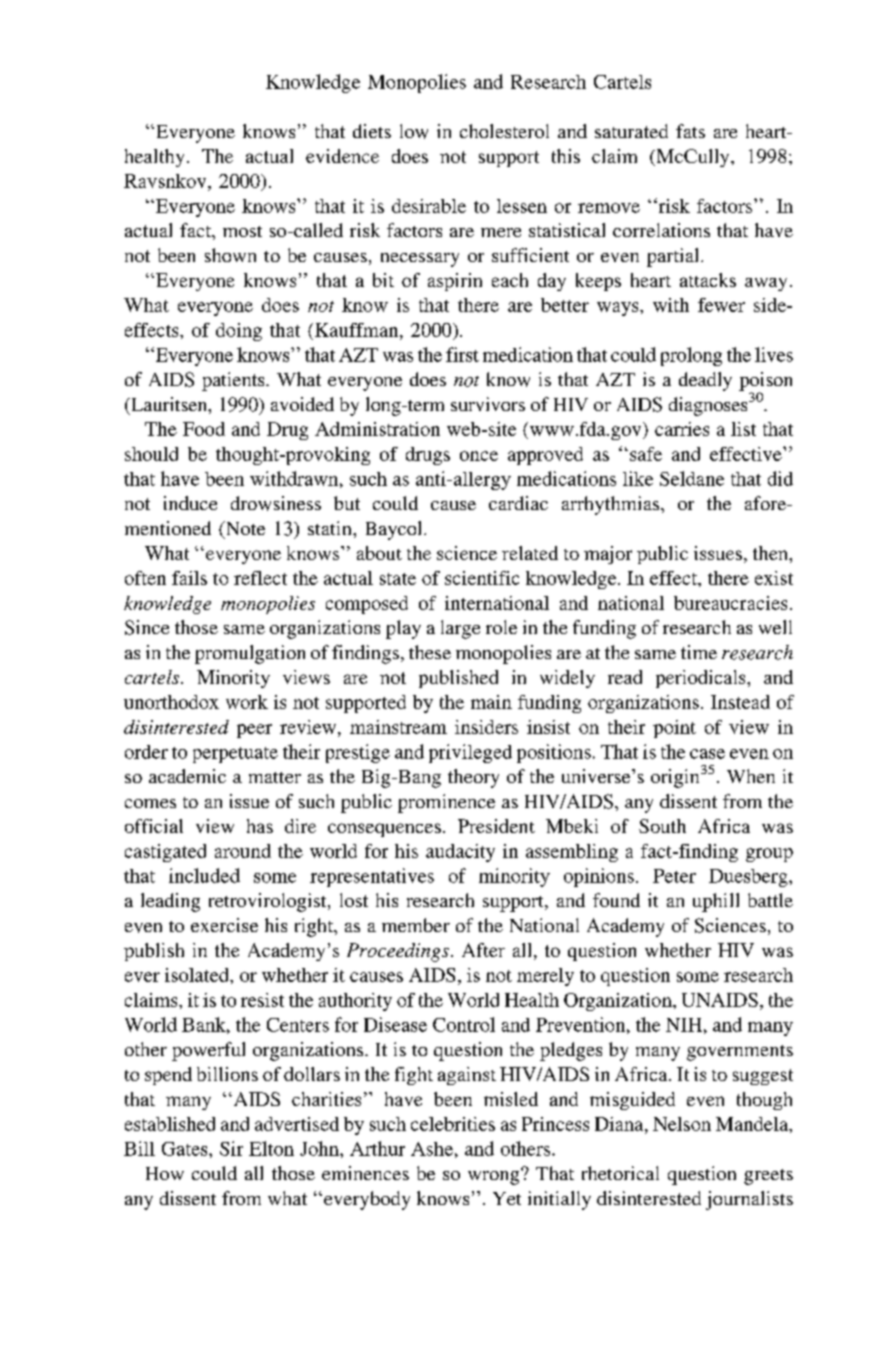  Describe the element at coordinates (242, 231) in the screenshot. I see `most` at that location.
